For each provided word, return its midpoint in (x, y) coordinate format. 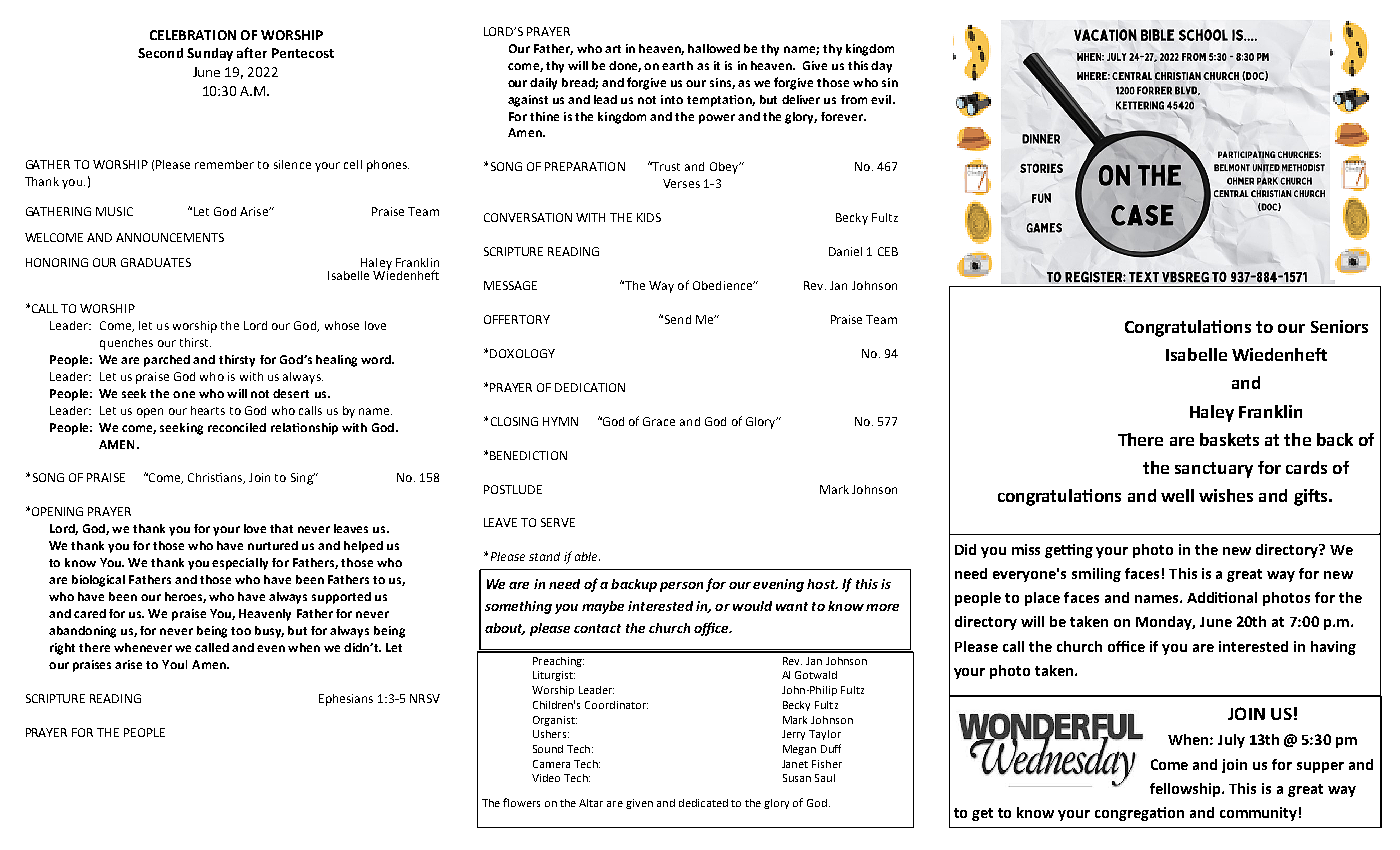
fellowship (1186, 790)
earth (677, 65)
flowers (521, 802)
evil (882, 99)
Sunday (210, 54)
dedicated (703, 803)
